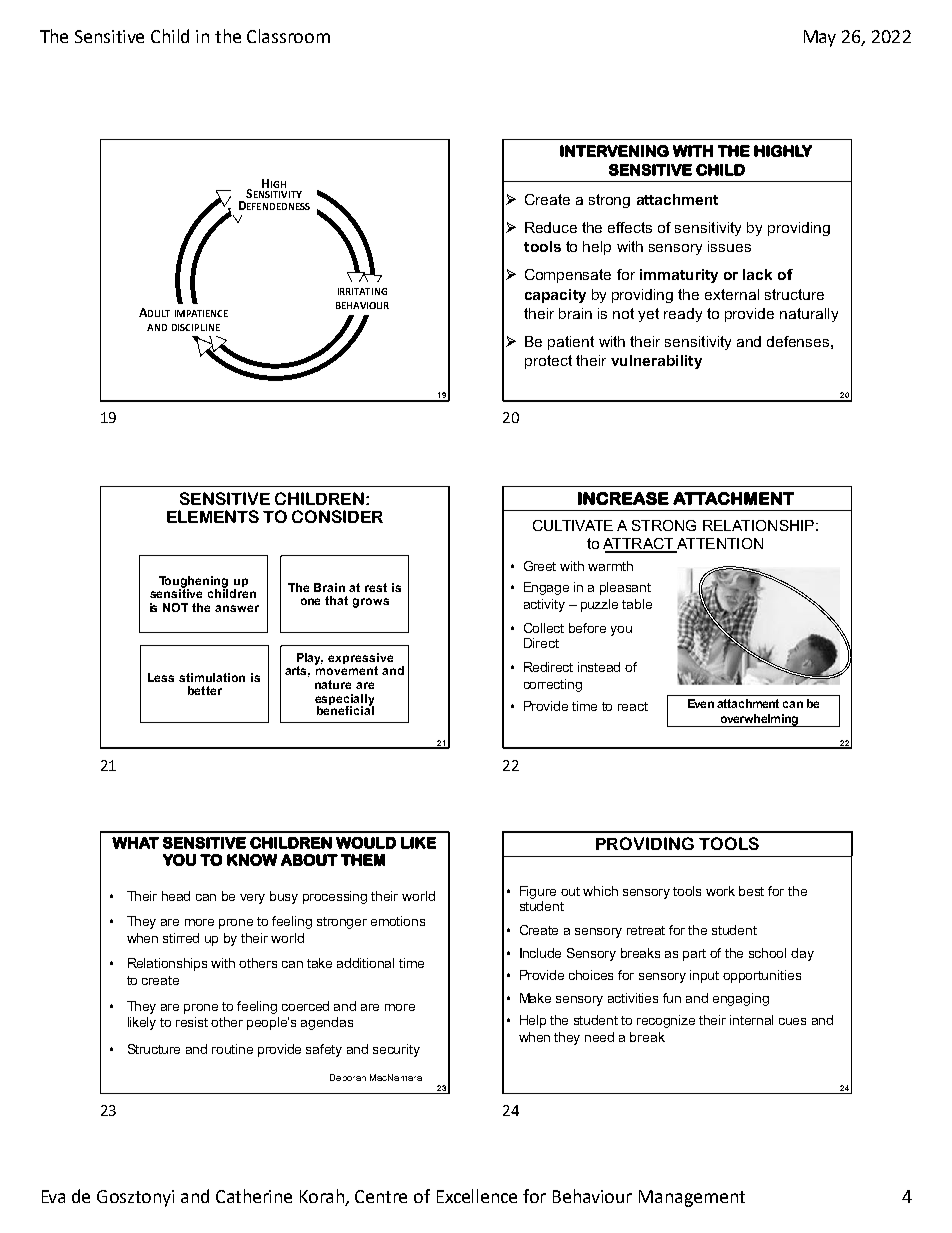  Describe the element at coordinates (193, 583) in the document. I see `Toughening` at that location.
